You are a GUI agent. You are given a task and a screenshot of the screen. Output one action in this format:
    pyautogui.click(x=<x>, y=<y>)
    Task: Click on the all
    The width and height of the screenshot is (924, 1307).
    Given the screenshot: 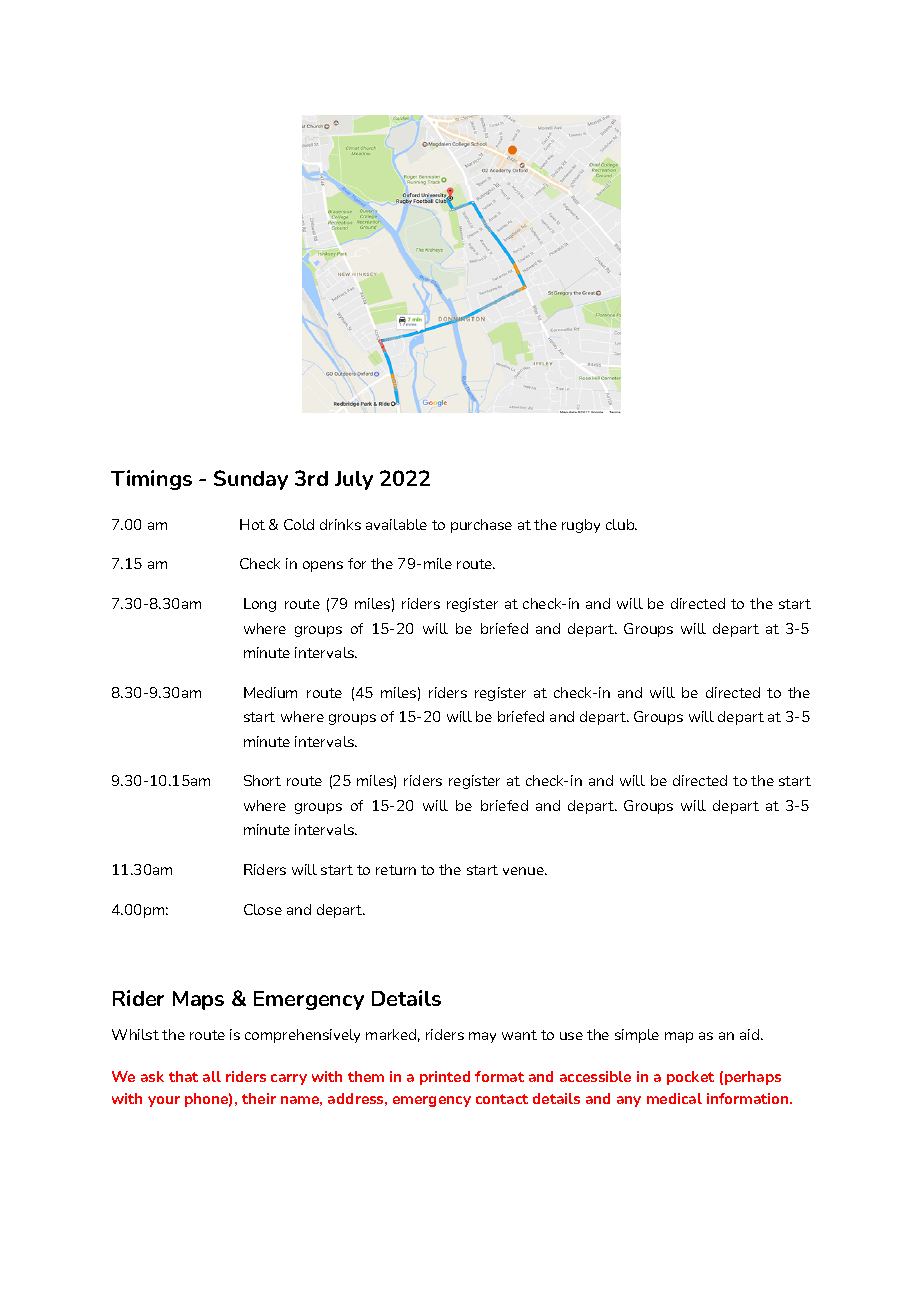 What is the action you would take?
    pyautogui.click(x=212, y=1076)
